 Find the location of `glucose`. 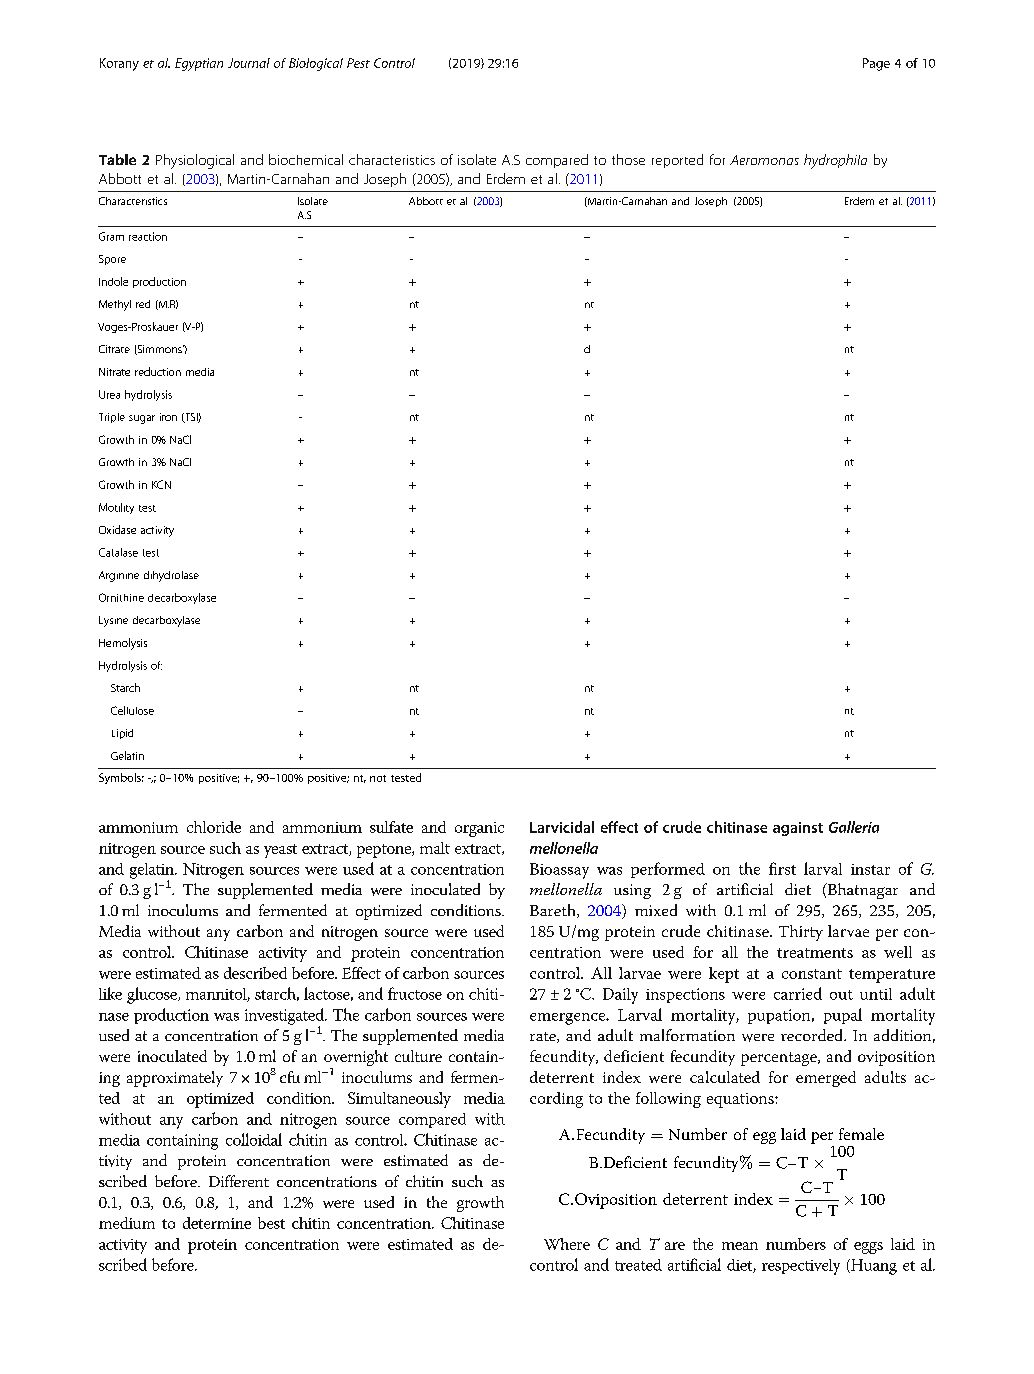

glucose is located at coordinates (153, 995).
